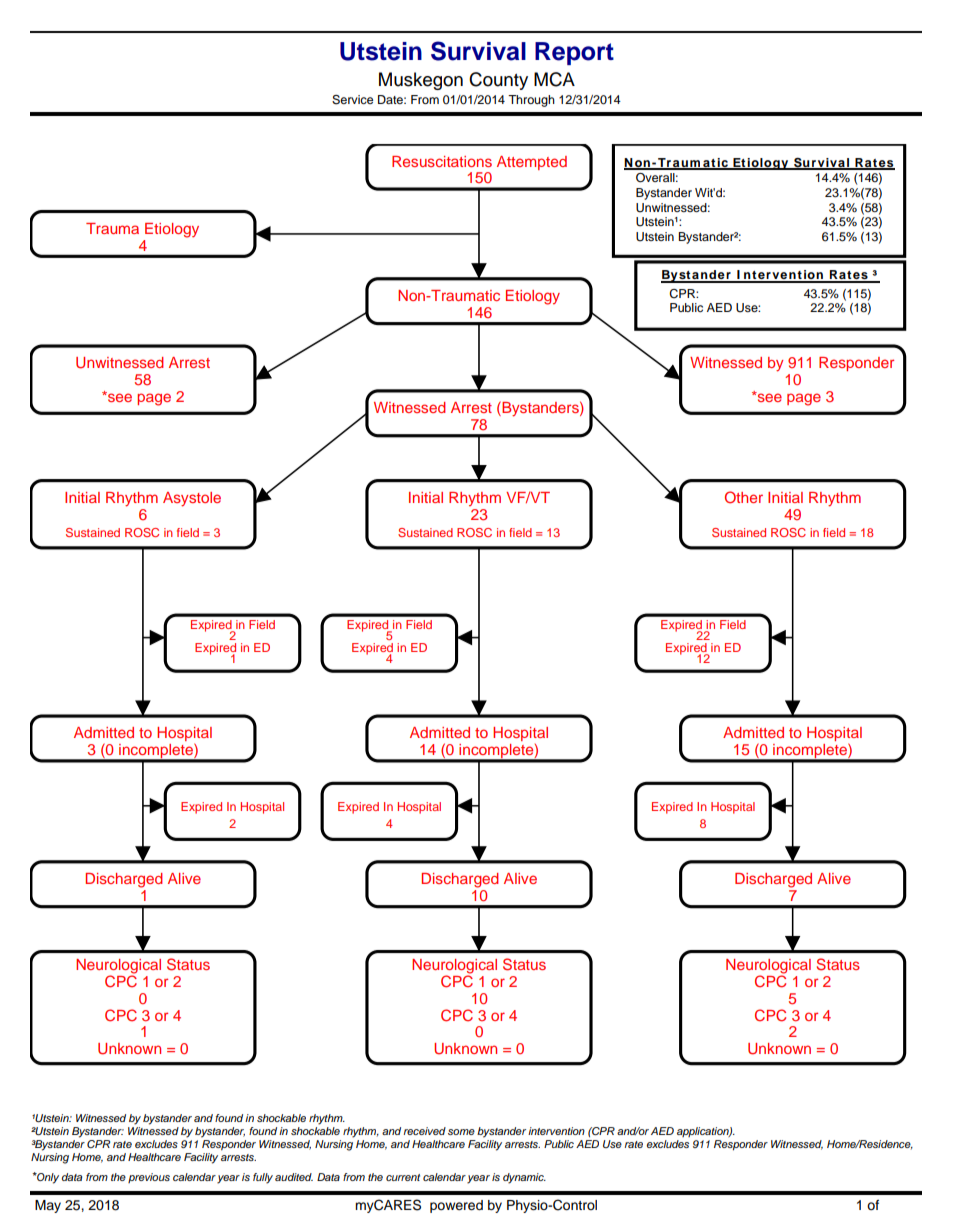 The width and height of the screenshot is (953, 1232). I want to click on Service, so click(352, 100).
